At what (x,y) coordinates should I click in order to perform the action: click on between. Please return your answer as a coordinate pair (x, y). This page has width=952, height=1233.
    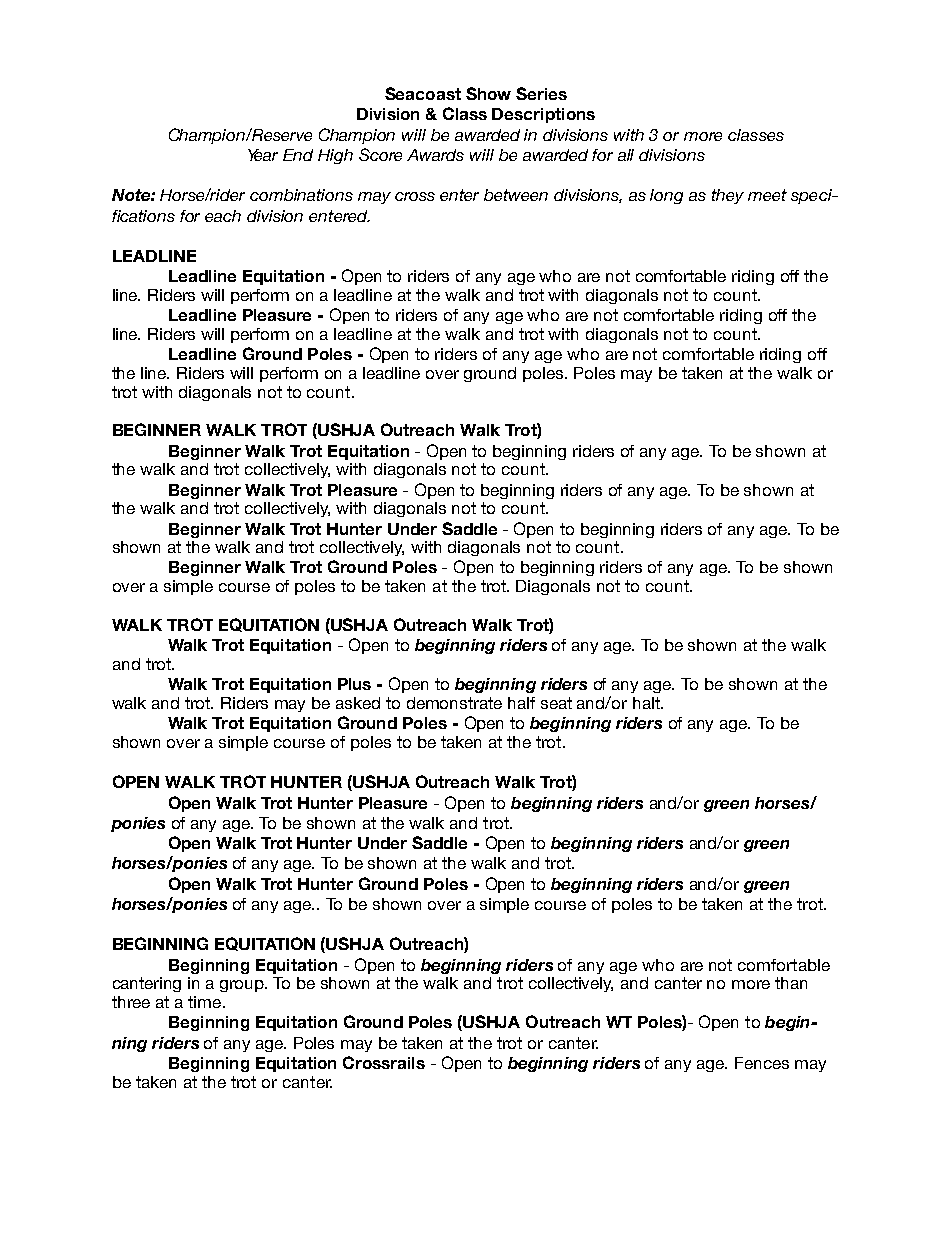
    Looking at the image, I should click on (516, 195).
